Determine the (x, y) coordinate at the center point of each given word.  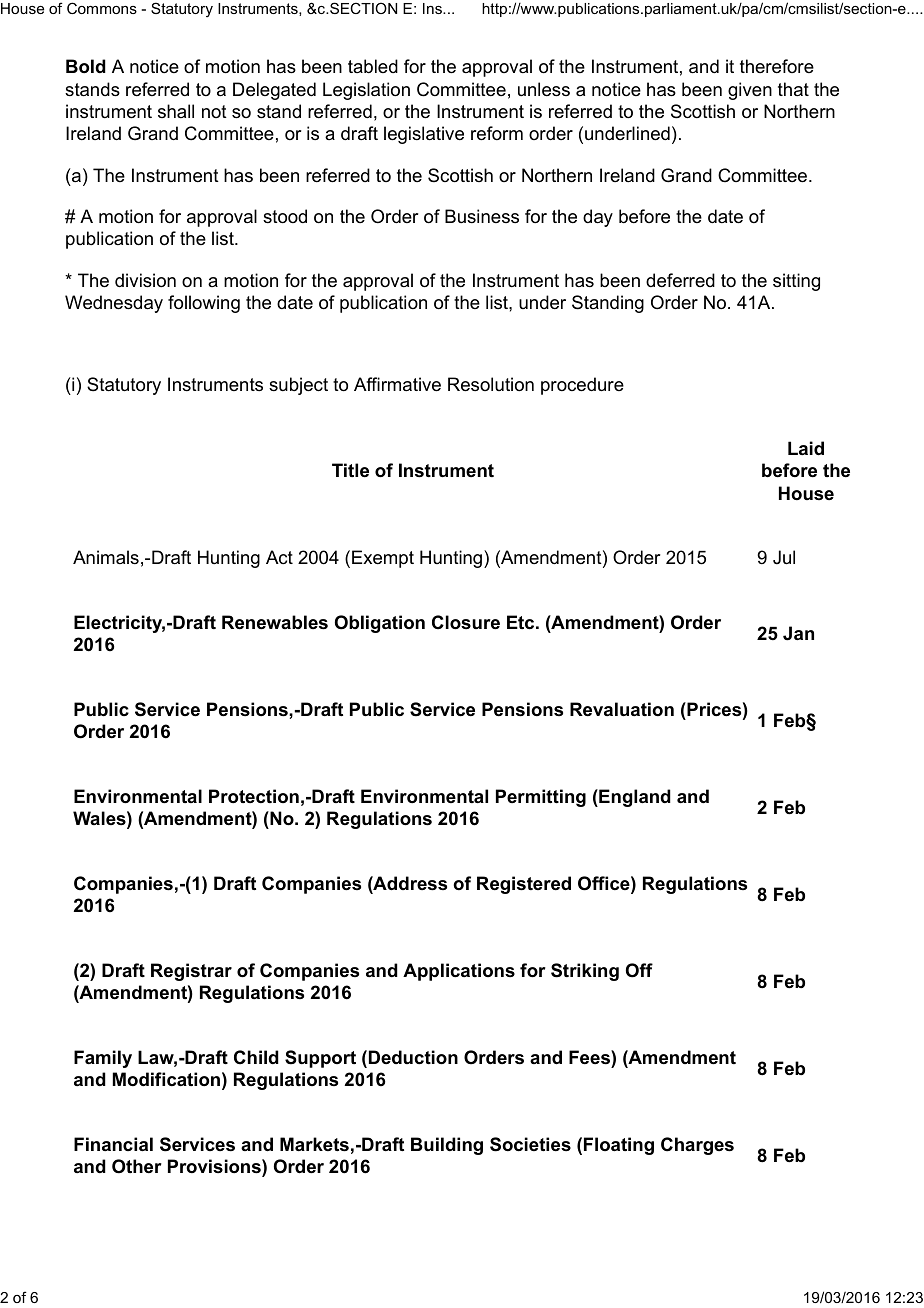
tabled (373, 66)
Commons (102, 8)
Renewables (275, 622)
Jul (784, 557)
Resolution (491, 384)
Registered (524, 885)
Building (447, 1146)
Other (137, 1166)
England (634, 798)
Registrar (191, 972)
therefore (777, 66)
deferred (680, 280)
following (204, 304)
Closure (466, 622)
